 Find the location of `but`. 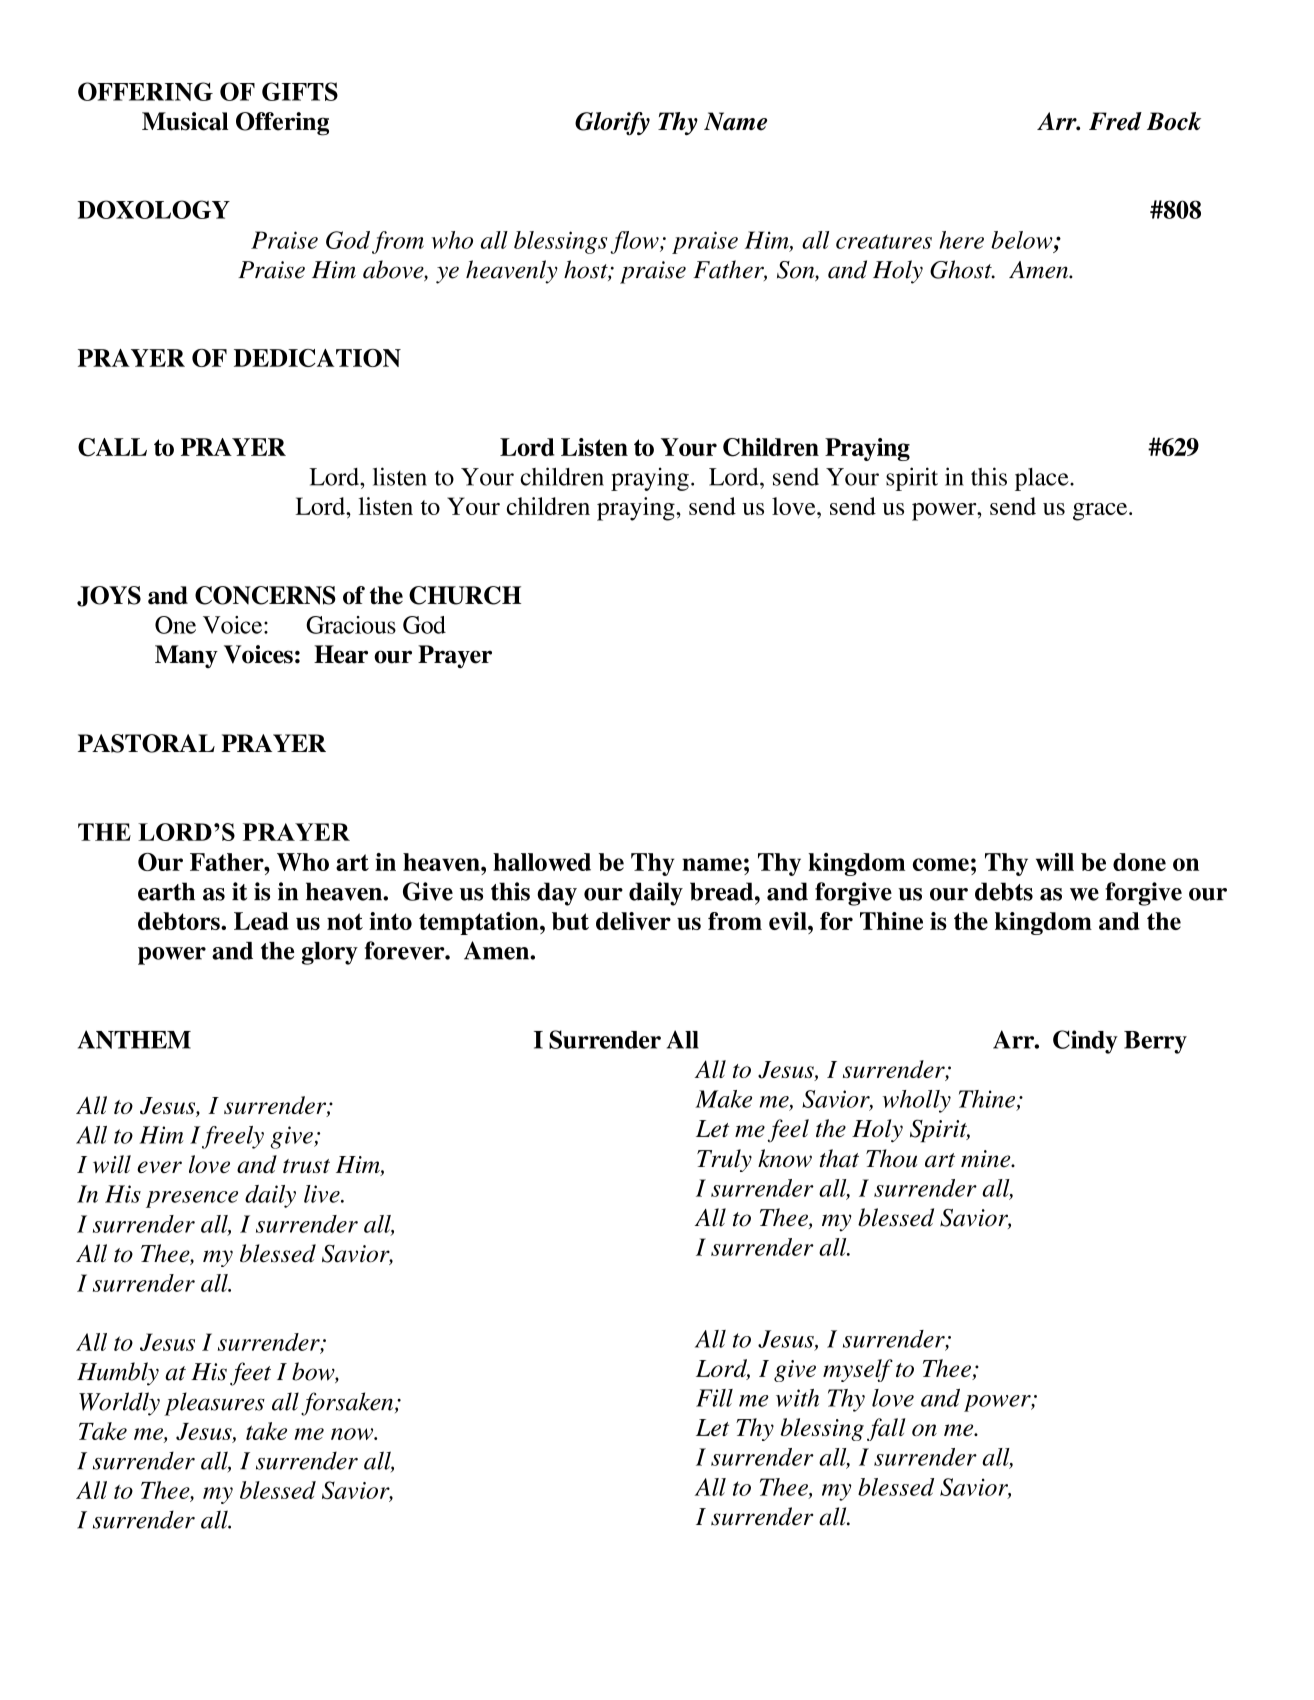

but is located at coordinates (570, 921).
